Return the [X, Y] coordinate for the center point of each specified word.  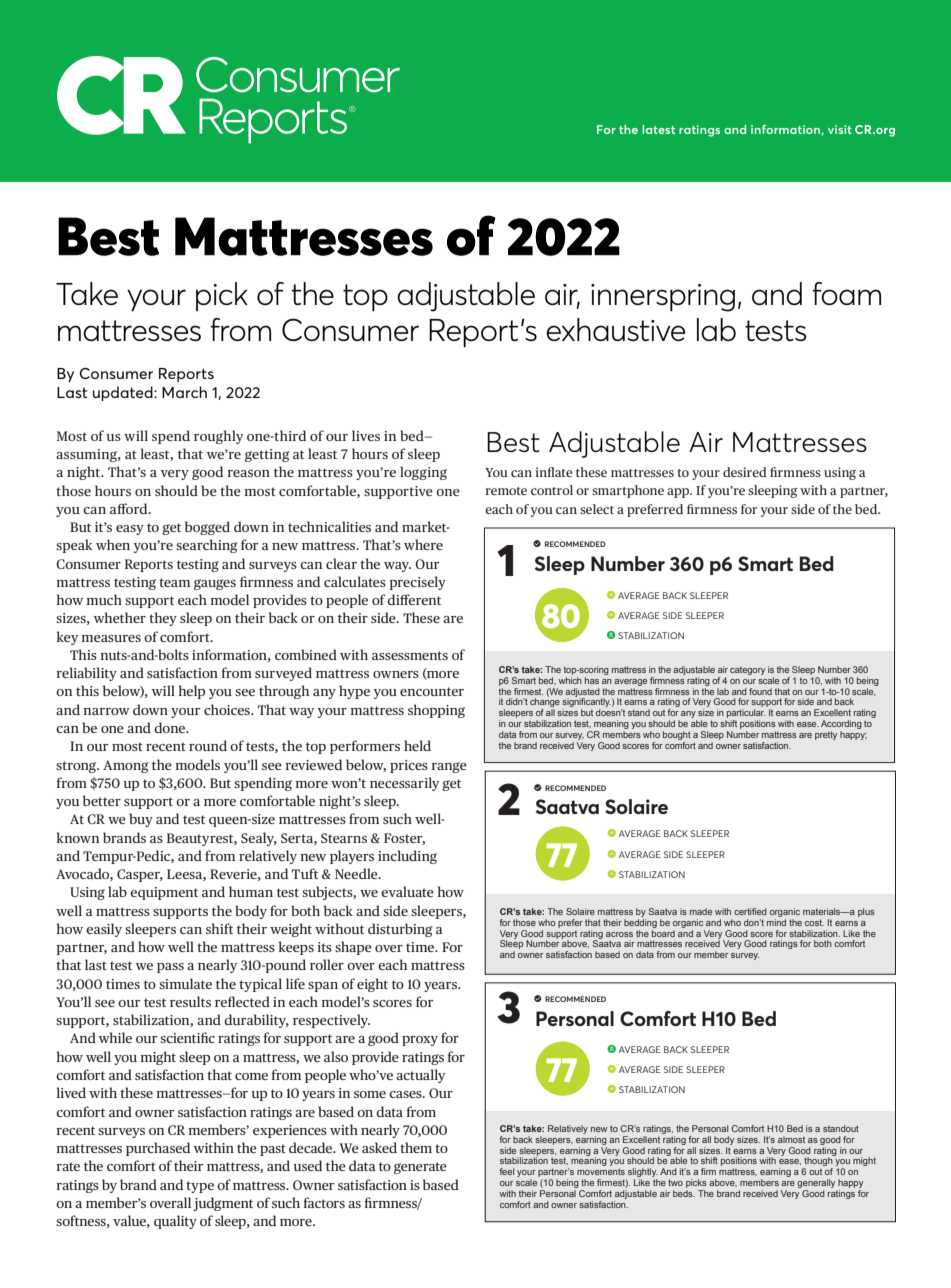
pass [170, 968]
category [747, 671]
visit [840, 129]
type [200, 1187]
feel [507, 1171]
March [184, 392]
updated [124, 393]
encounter [432, 691]
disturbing [400, 930]
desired [745, 472]
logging [423, 473]
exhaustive [615, 329]
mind [776, 921]
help [192, 692]
